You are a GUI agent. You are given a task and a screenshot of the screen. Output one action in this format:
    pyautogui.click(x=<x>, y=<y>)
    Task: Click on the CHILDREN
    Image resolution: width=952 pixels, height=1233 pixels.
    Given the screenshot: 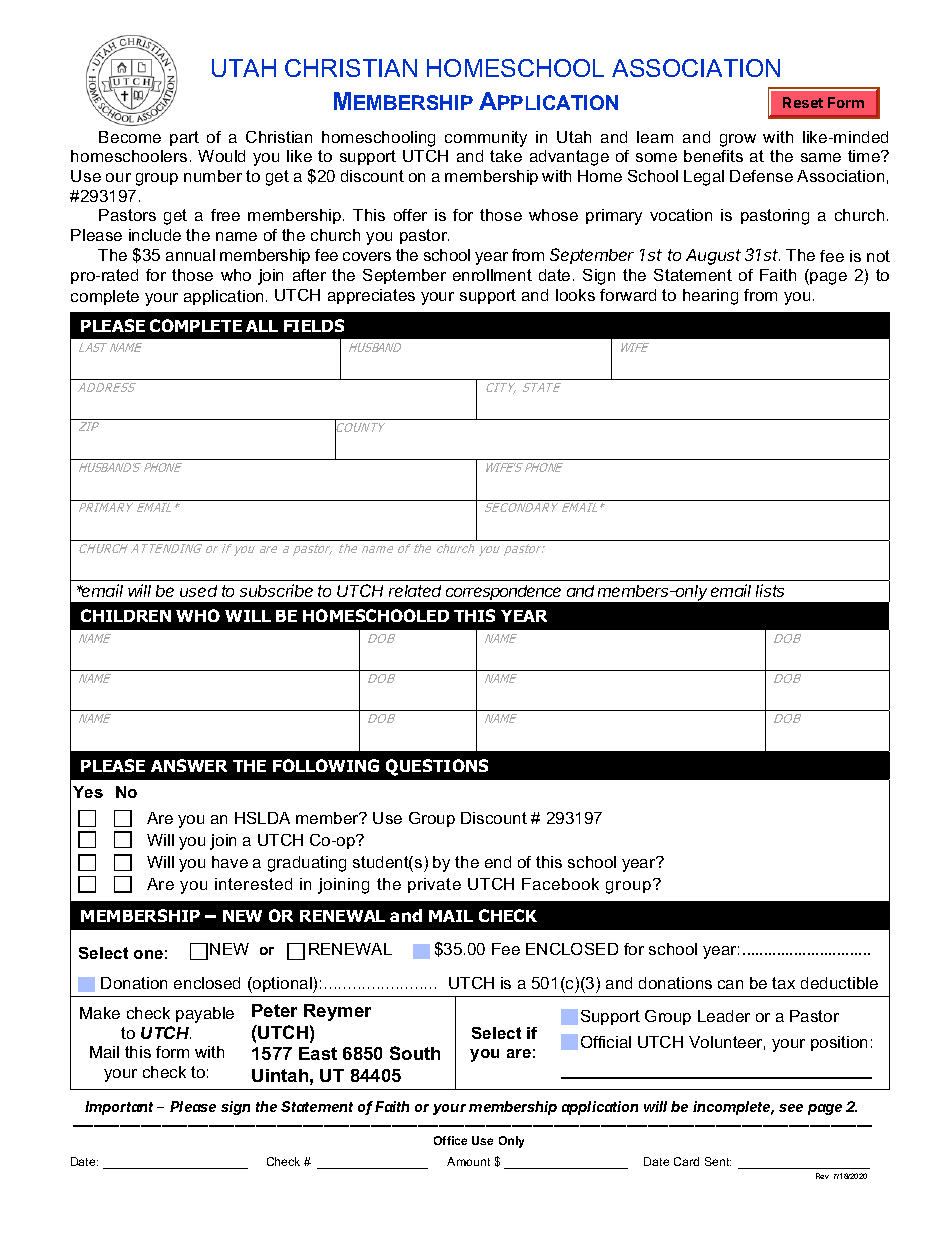 What is the action you would take?
    pyautogui.click(x=126, y=615)
